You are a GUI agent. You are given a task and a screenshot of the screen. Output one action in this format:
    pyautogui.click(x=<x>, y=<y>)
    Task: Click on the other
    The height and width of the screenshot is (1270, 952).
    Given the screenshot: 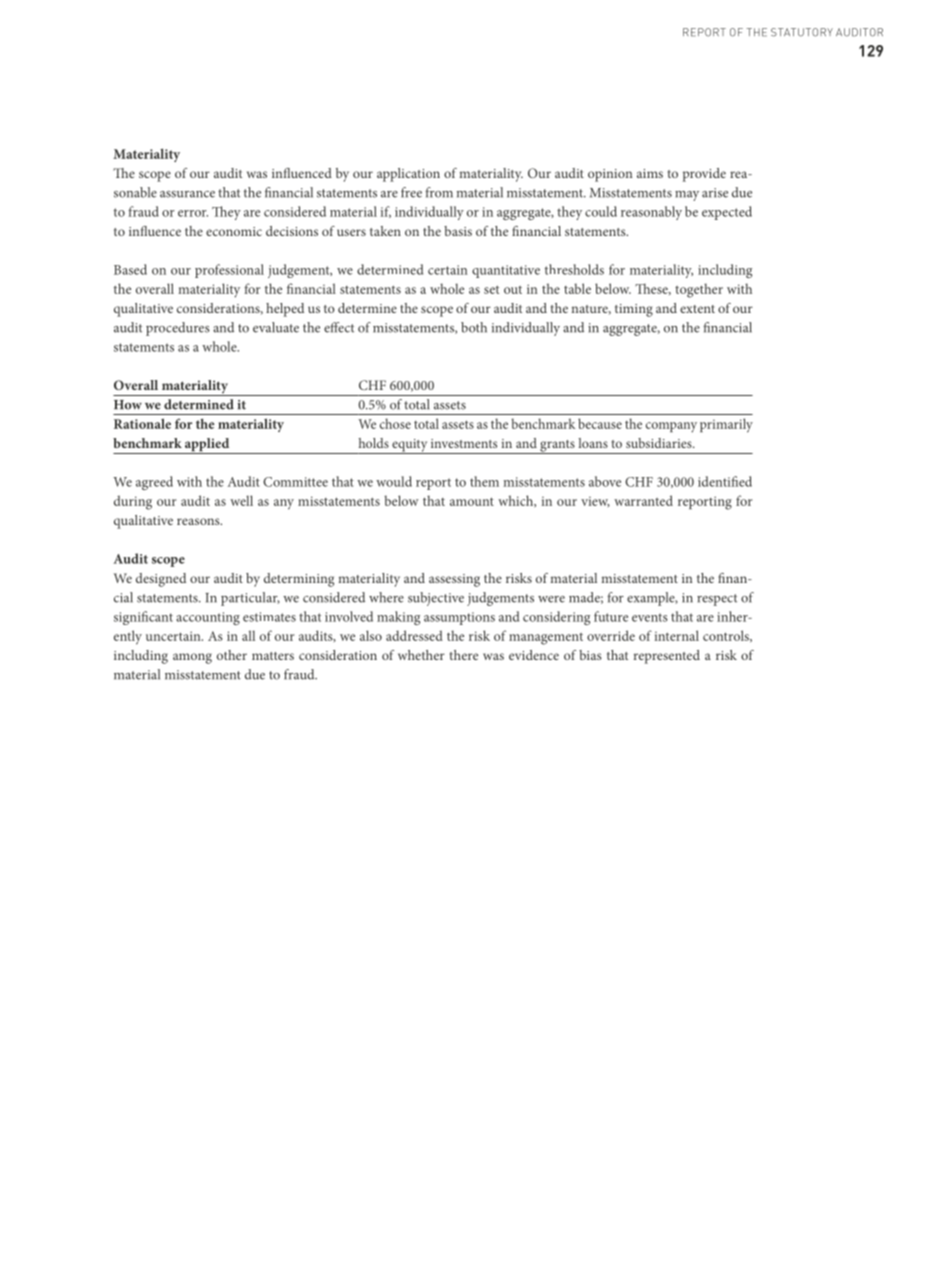 What is the action you would take?
    pyautogui.click(x=232, y=655)
